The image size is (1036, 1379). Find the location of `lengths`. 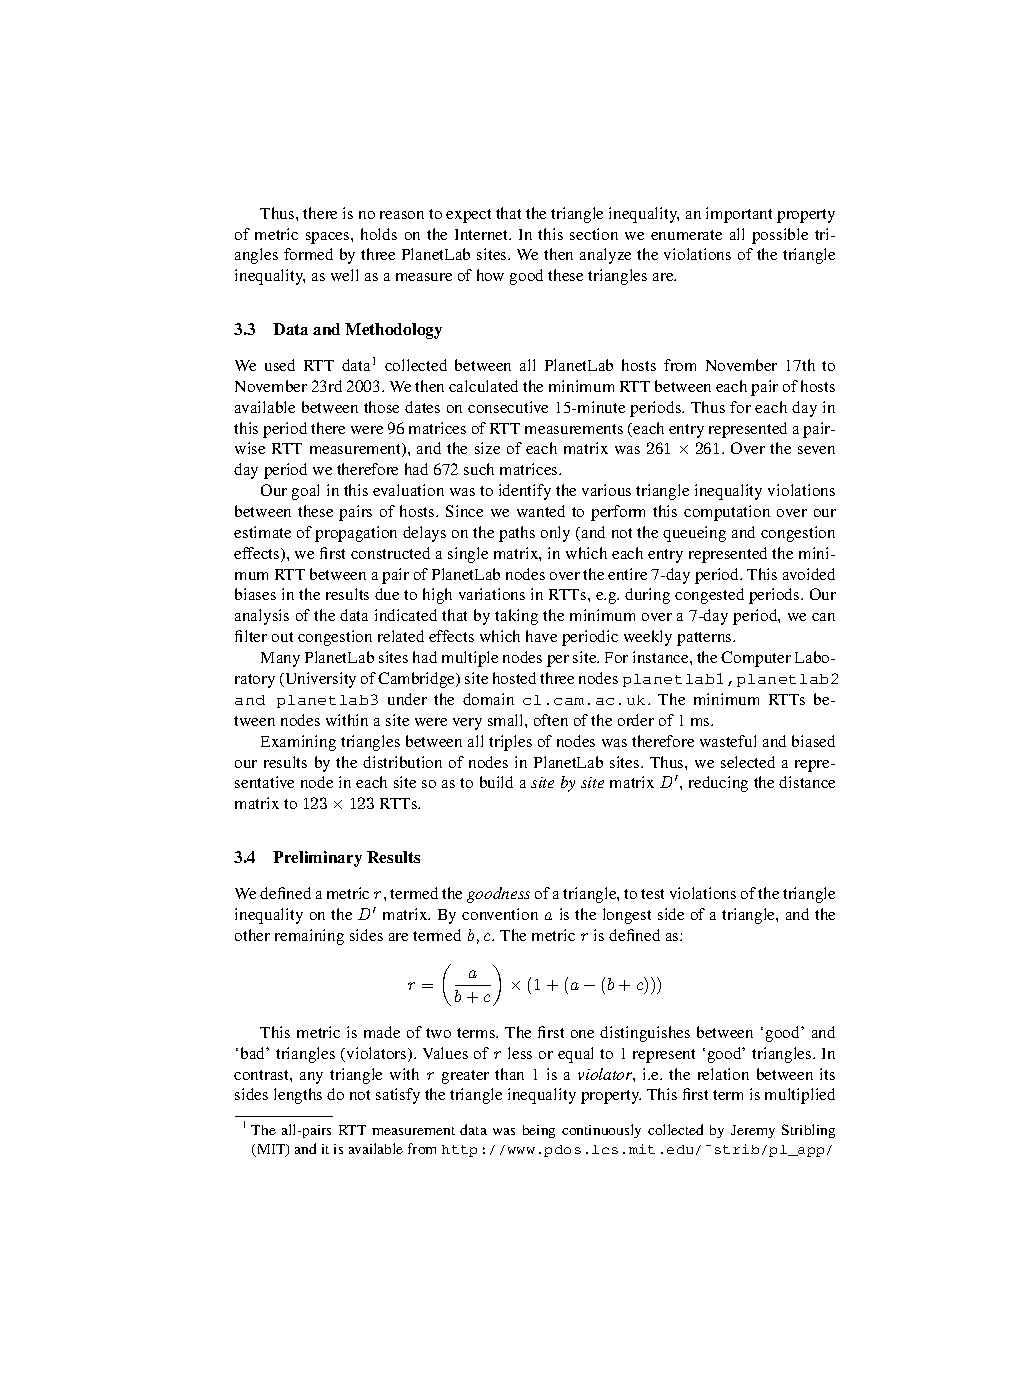

lengths is located at coordinates (298, 1096).
